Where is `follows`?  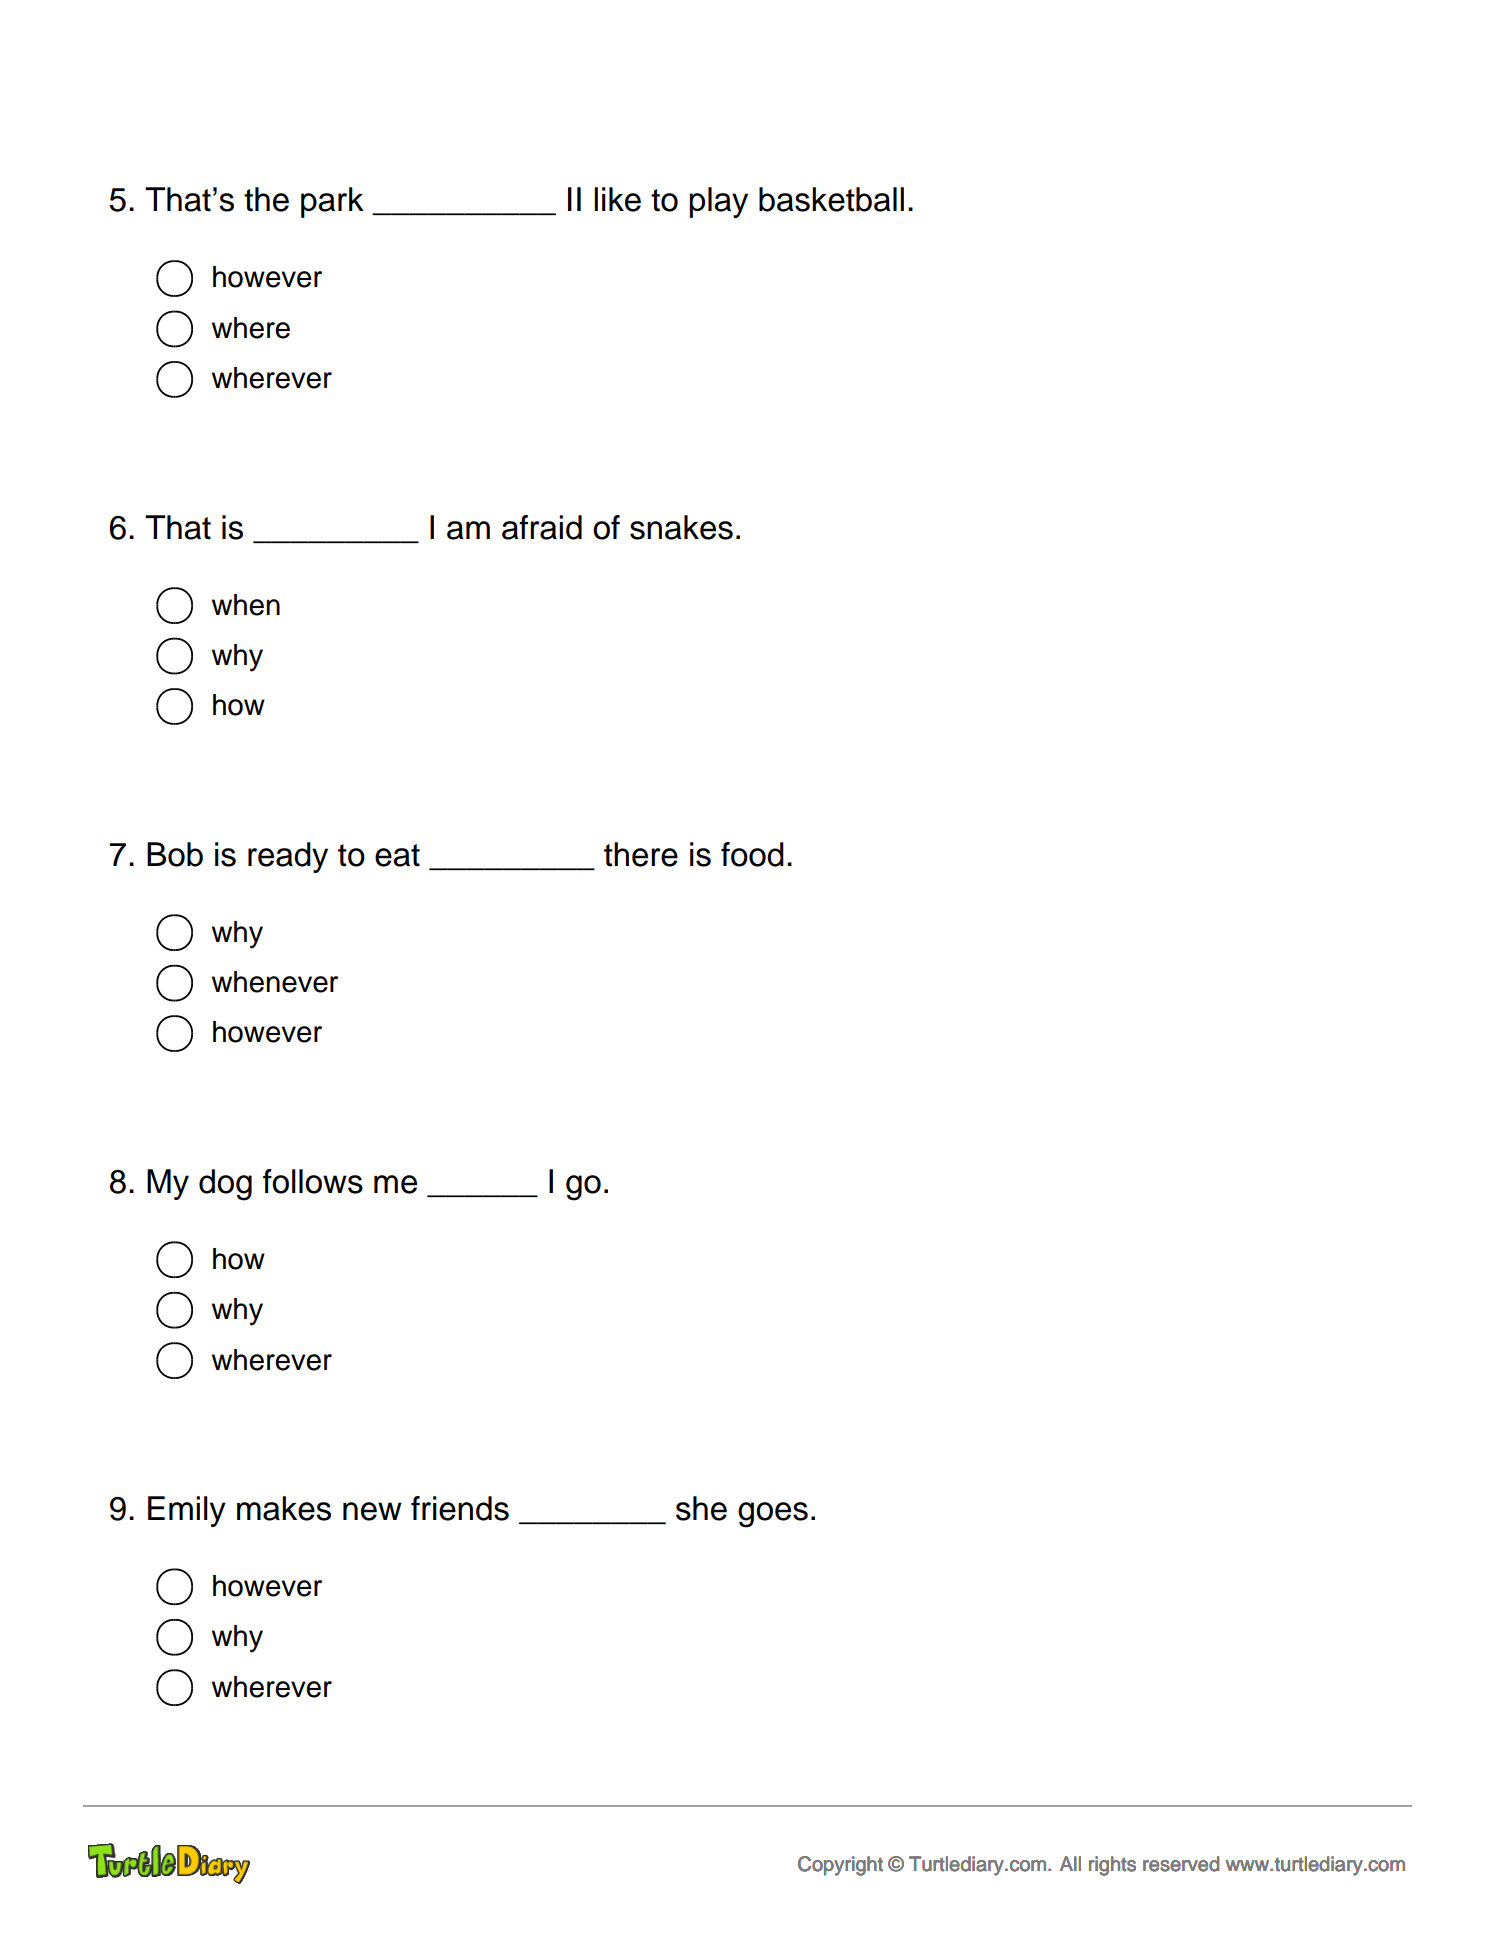 follows is located at coordinates (313, 1181).
